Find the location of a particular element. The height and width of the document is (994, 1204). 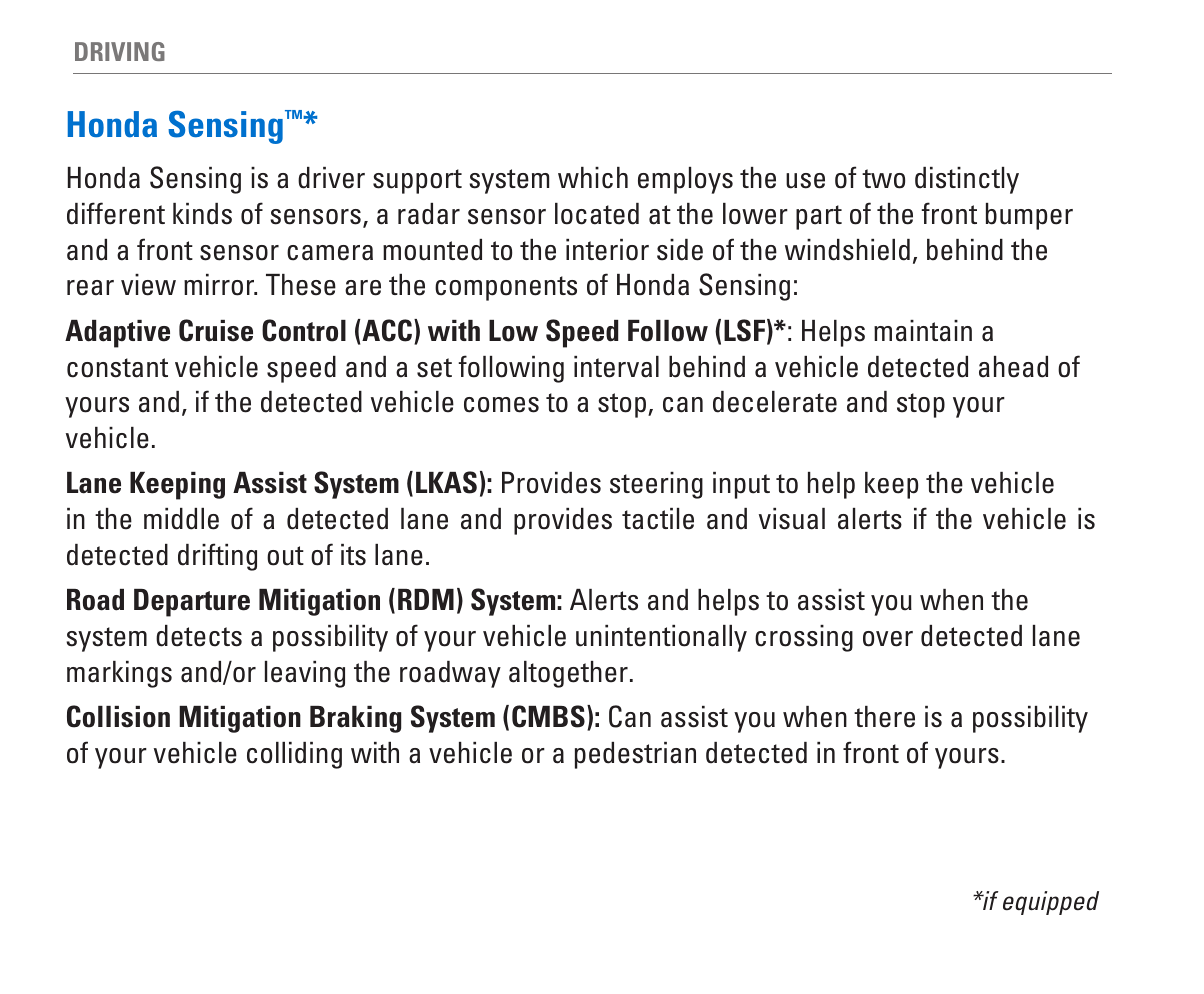

which is located at coordinates (593, 178).
